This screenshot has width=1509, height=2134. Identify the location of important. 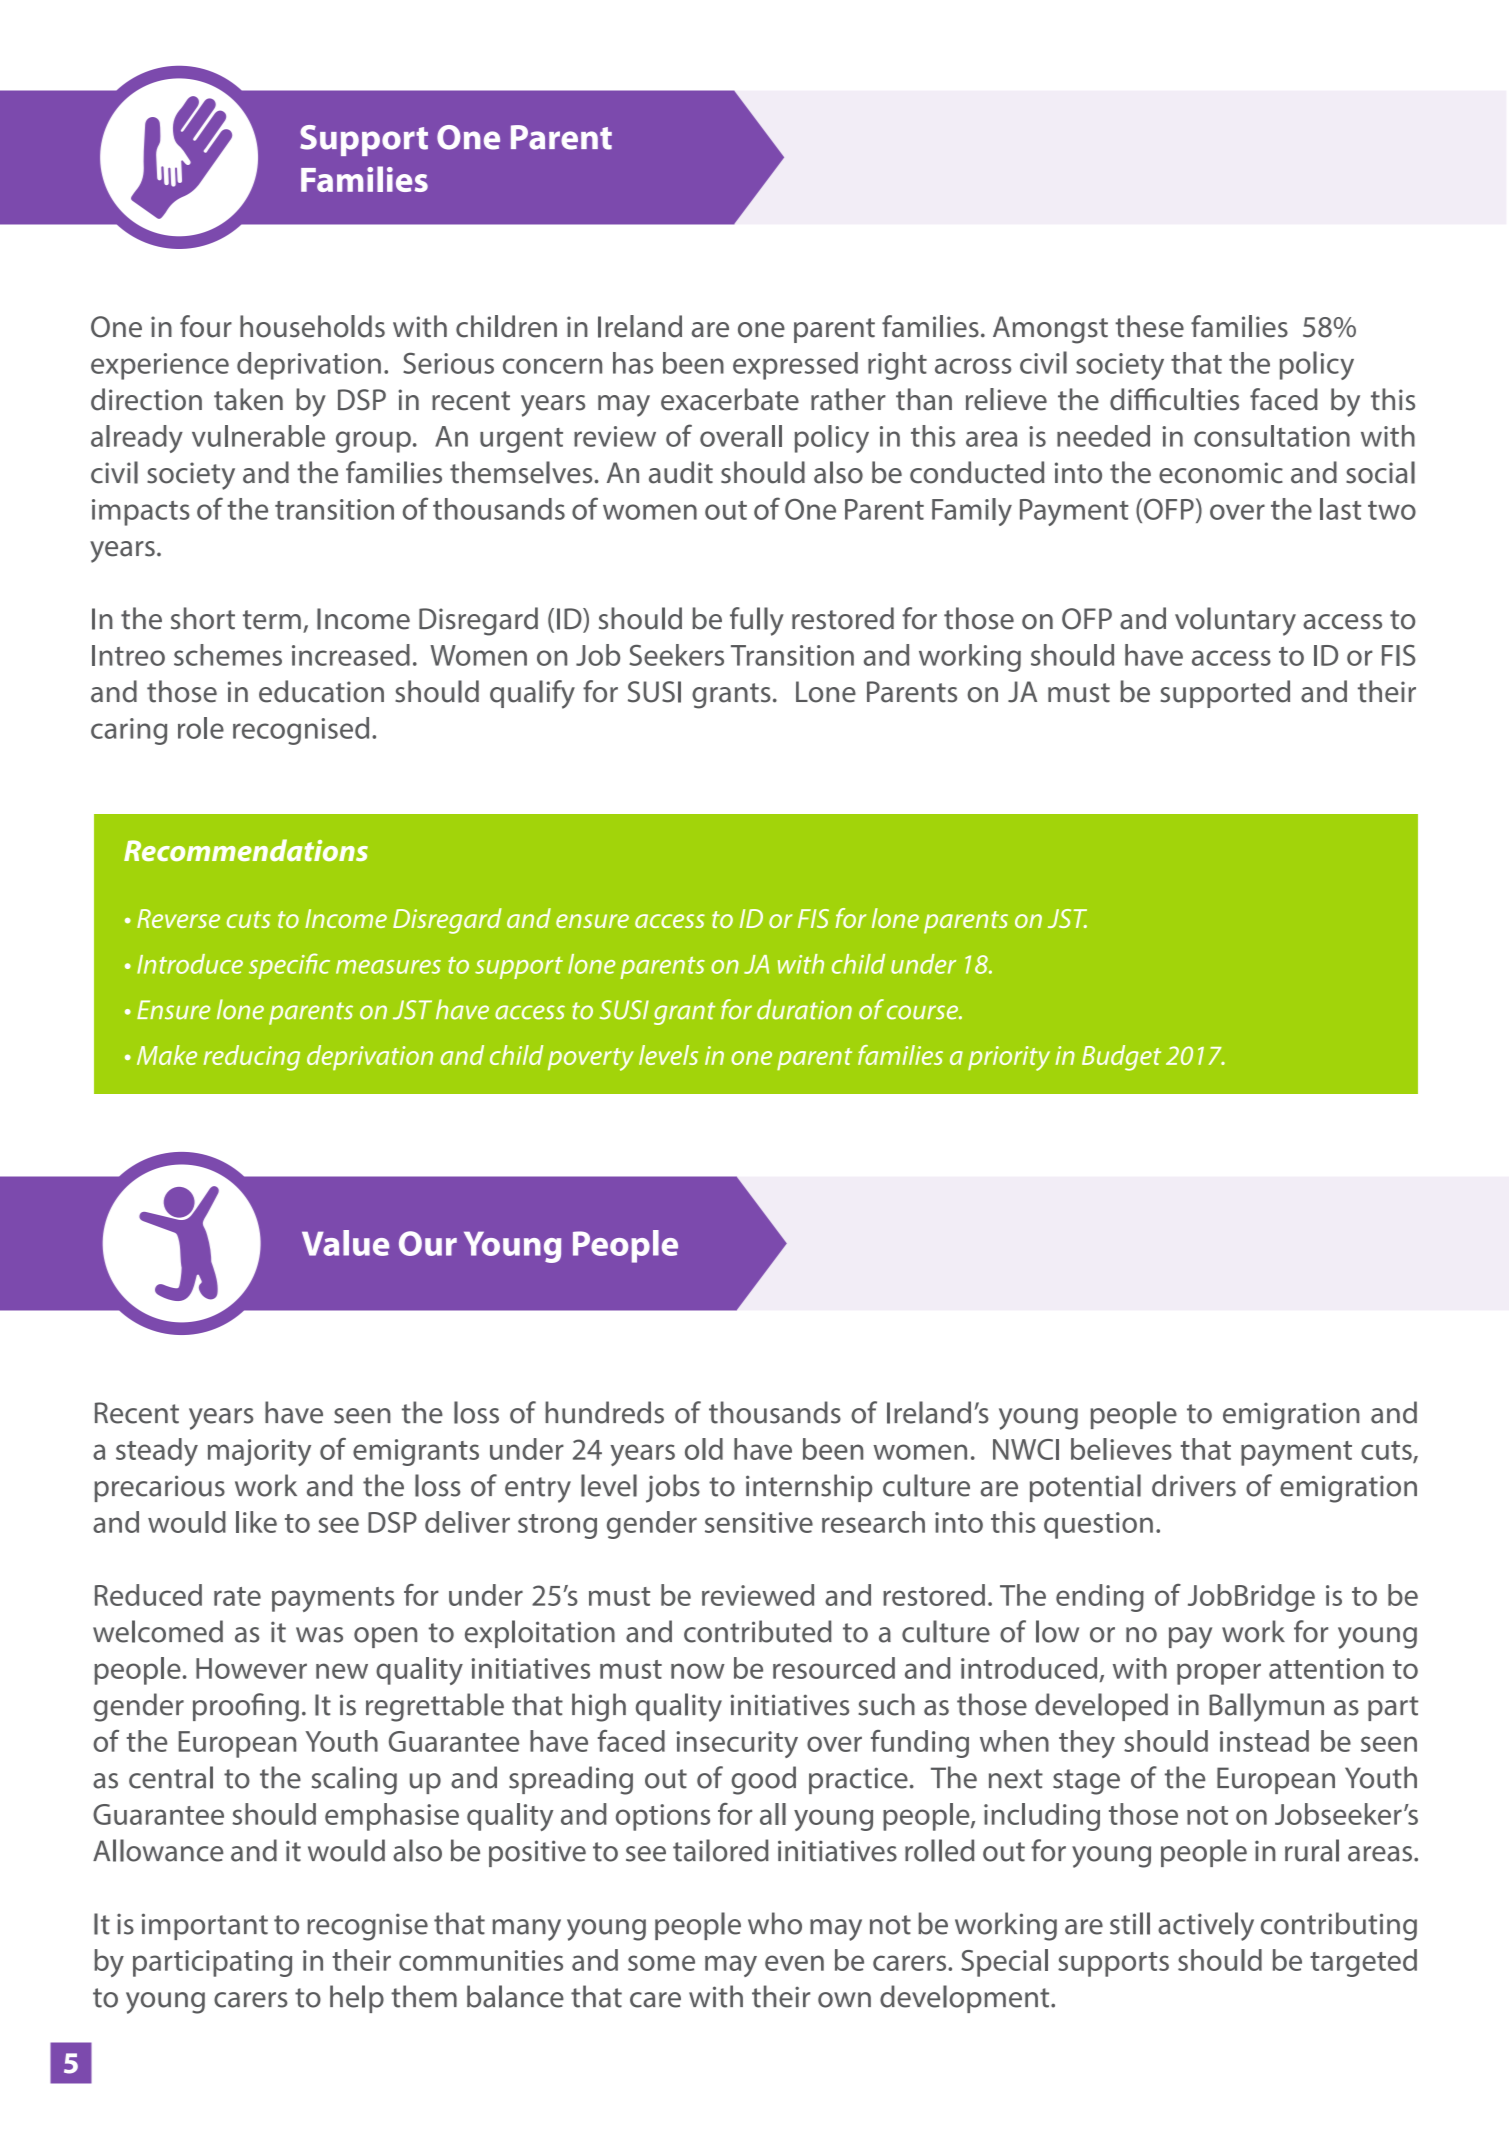
(205, 1926).
